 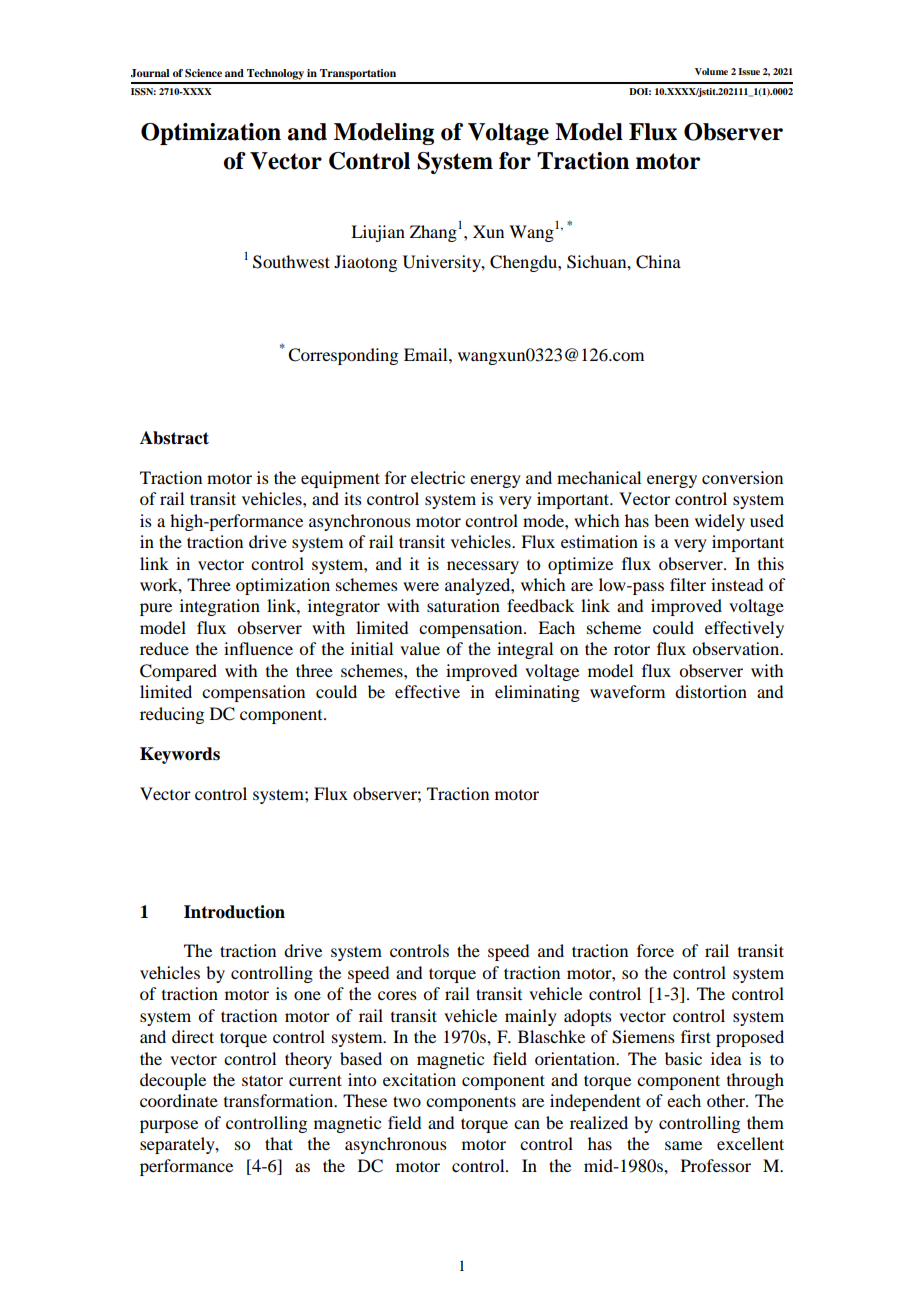 What do you see at coordinates (203, 73) in the document?
I see `Science` at bounding box center [203, 73].
